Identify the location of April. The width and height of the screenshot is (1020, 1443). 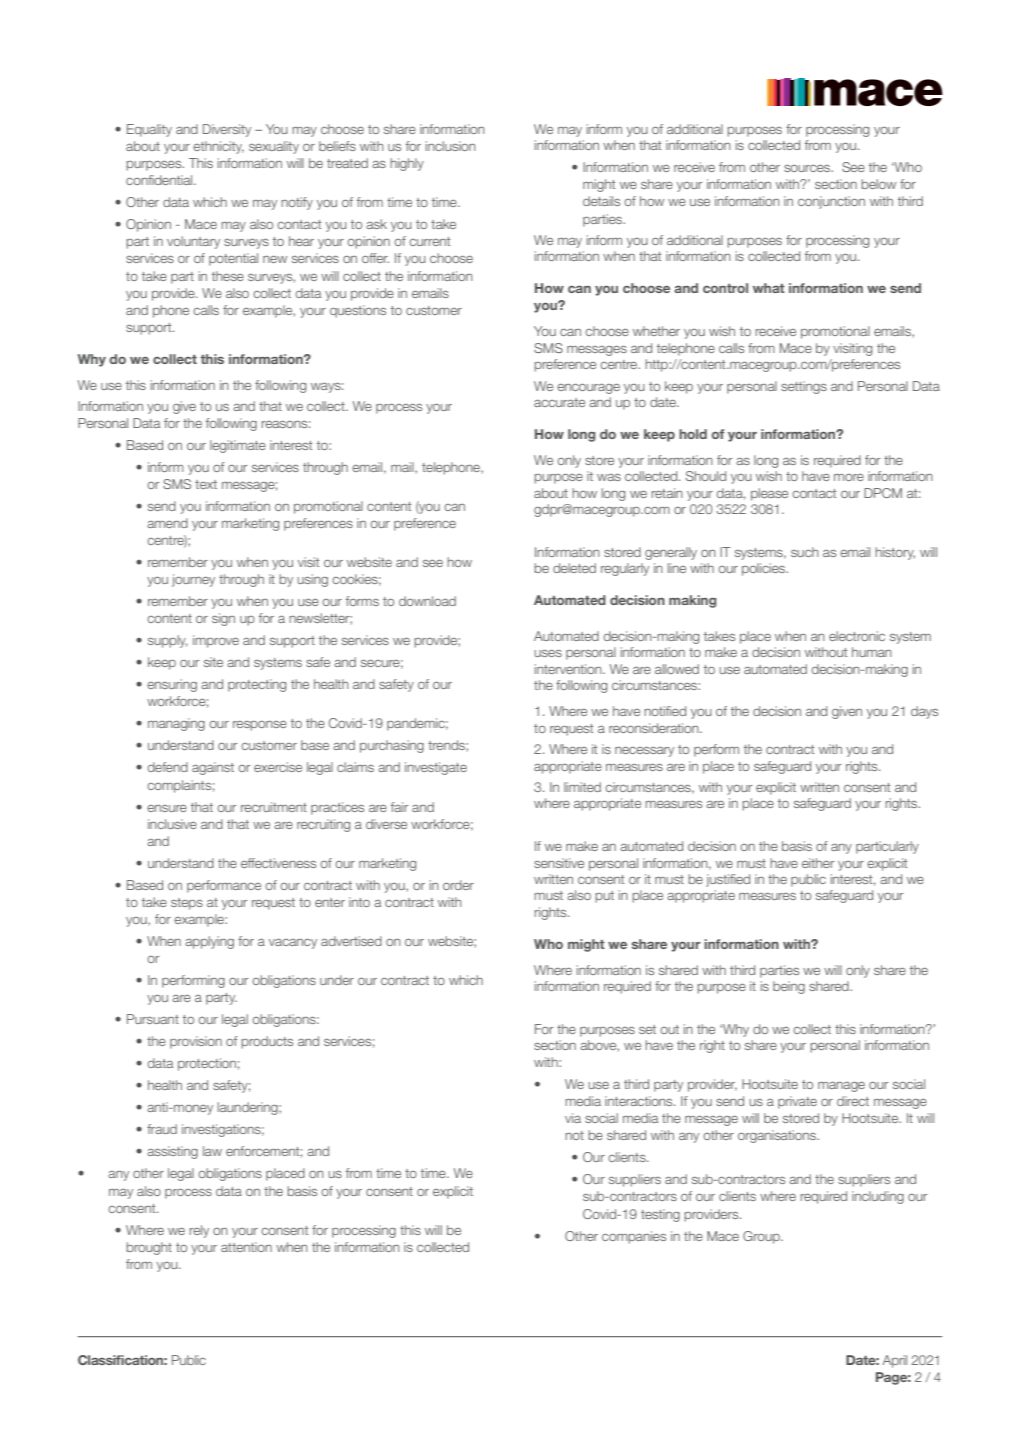
(894, 1361).
